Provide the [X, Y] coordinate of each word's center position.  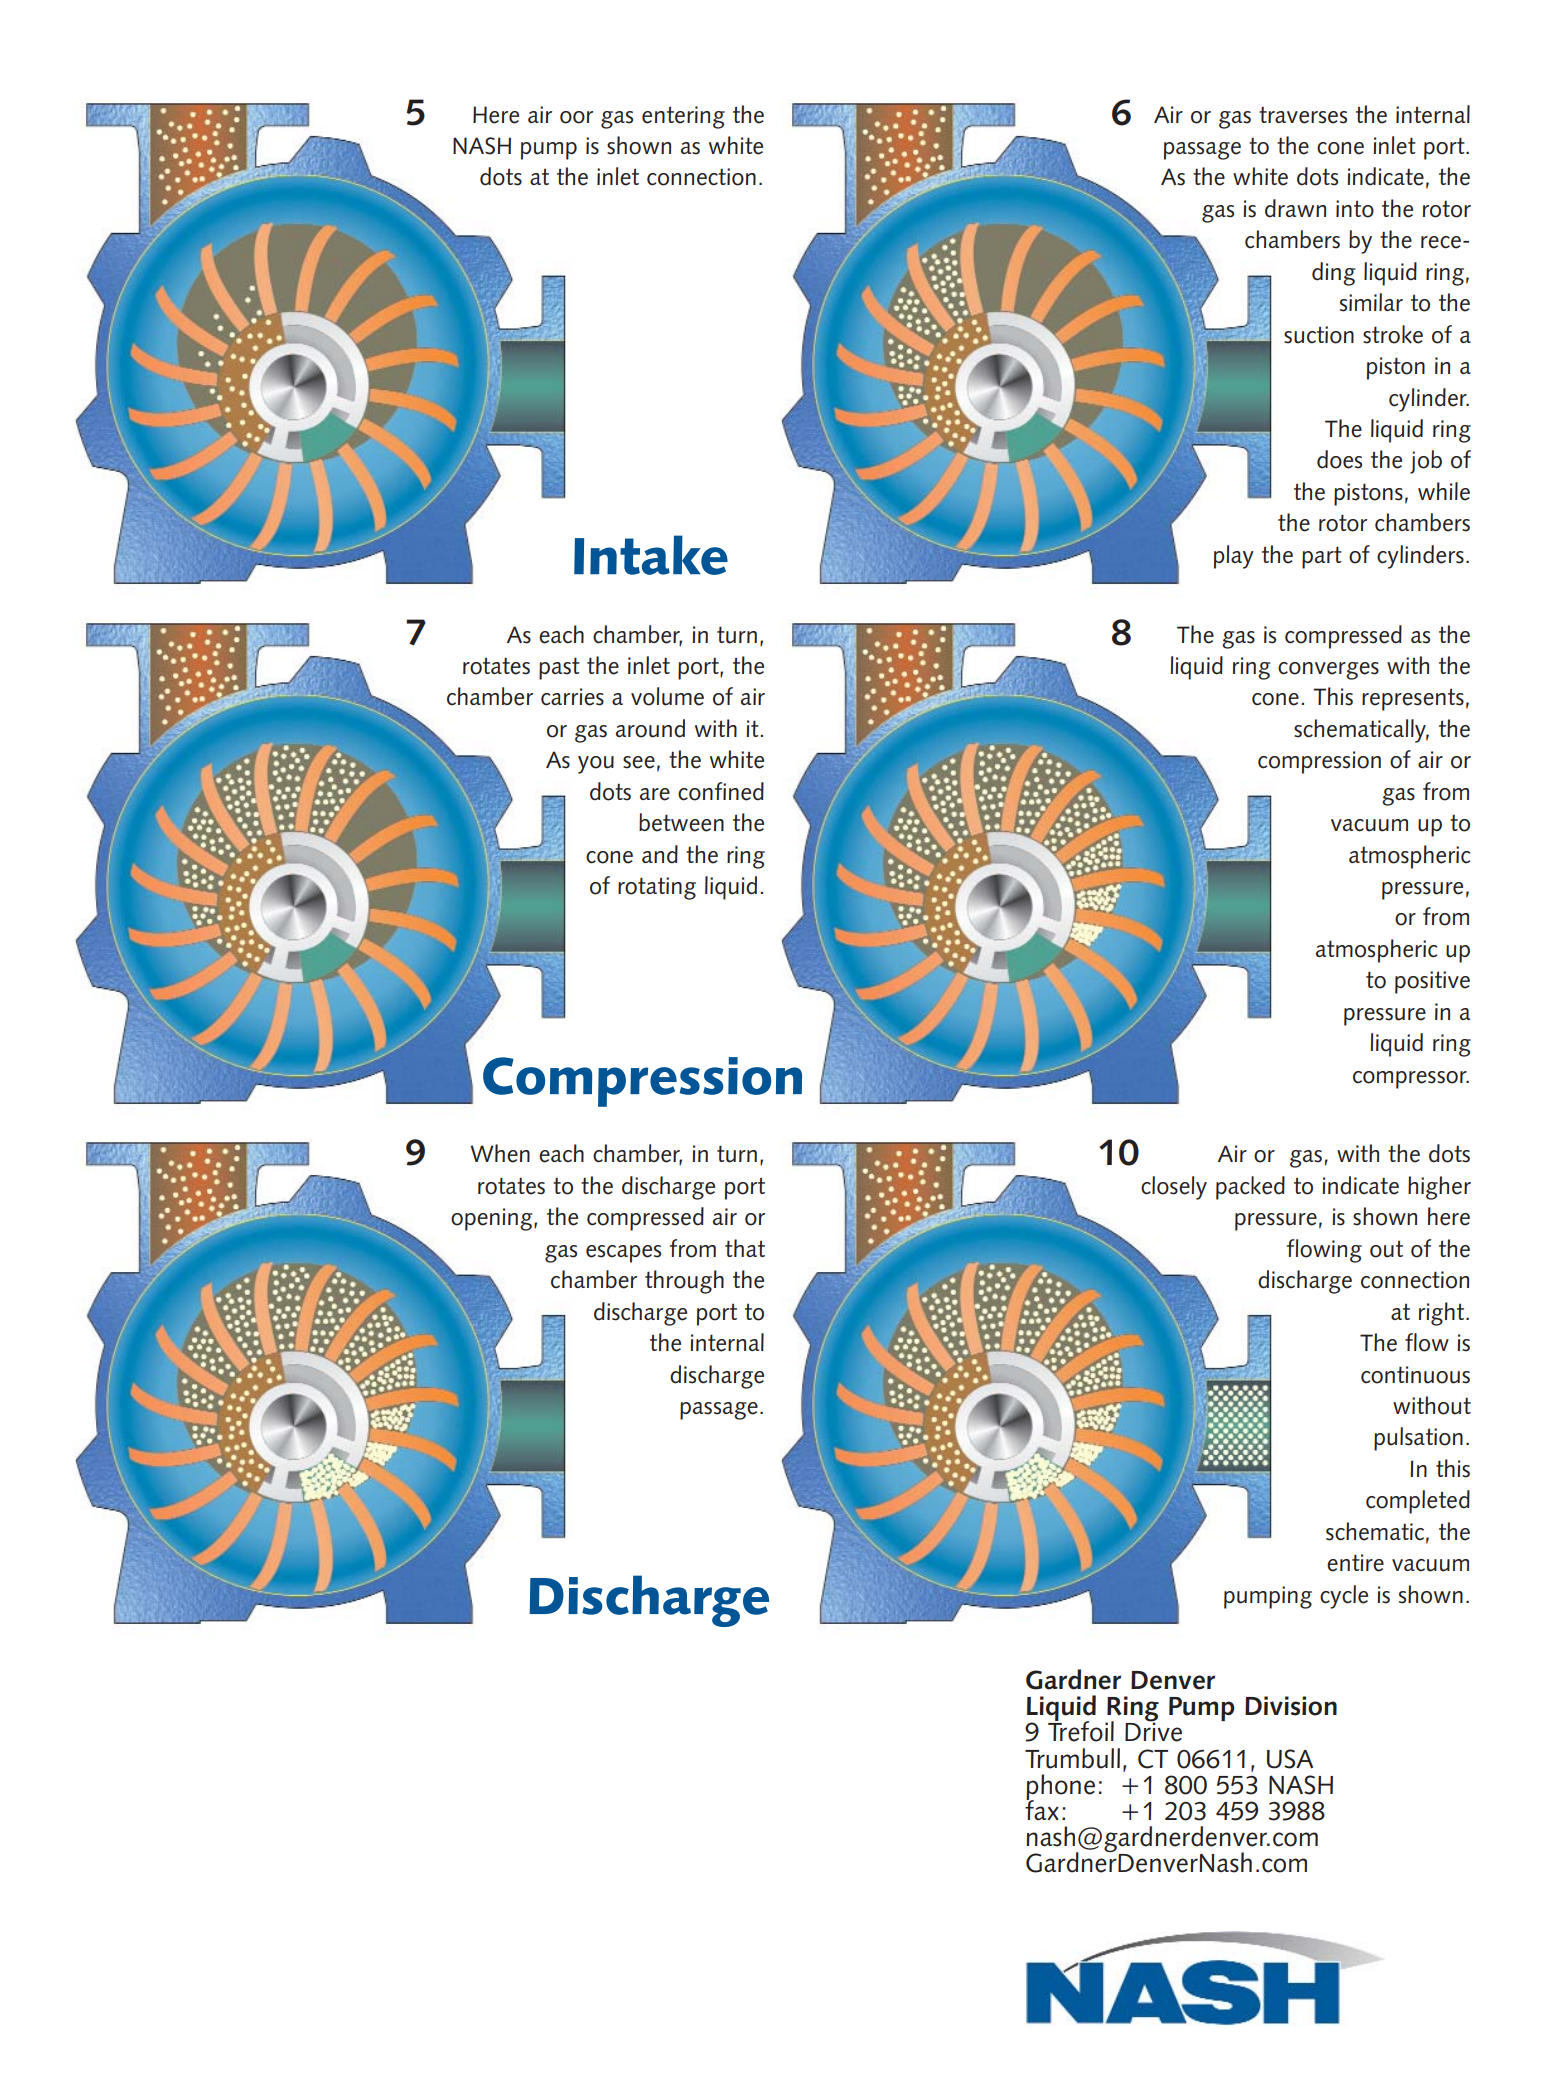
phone [1060, 1788]
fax [1042, 1809]
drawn [1295, 208]
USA [1290, 1759]
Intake [651, 555]
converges [1328, 671]
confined [721, 791]
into [1355, 209]
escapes [623, 1254]
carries [572, 697]
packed [1250, 1188]
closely [1174, 1188]
